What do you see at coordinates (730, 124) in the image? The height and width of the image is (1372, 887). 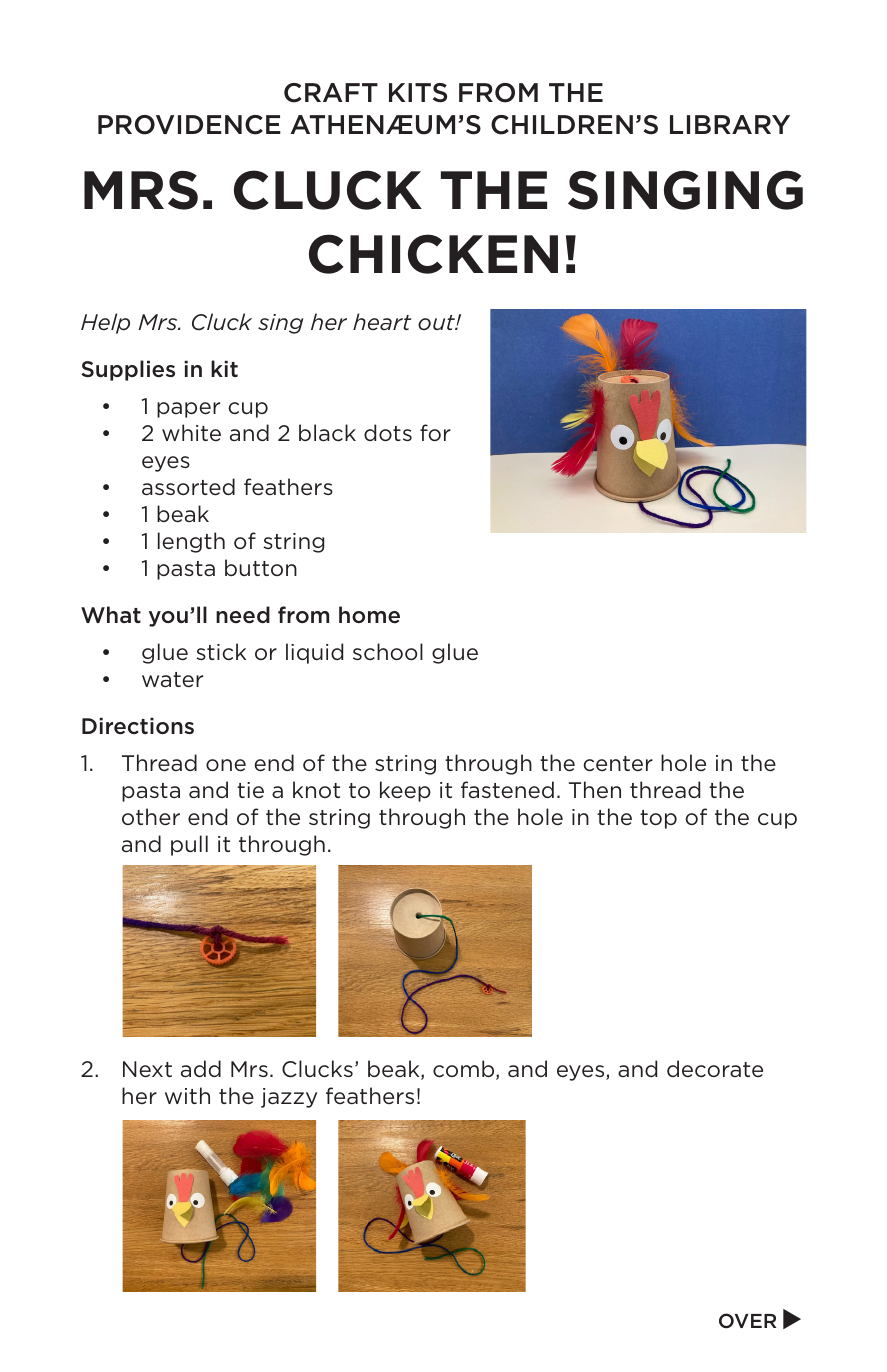 I see `LIBRARY` at bounding box center [730, 124].
